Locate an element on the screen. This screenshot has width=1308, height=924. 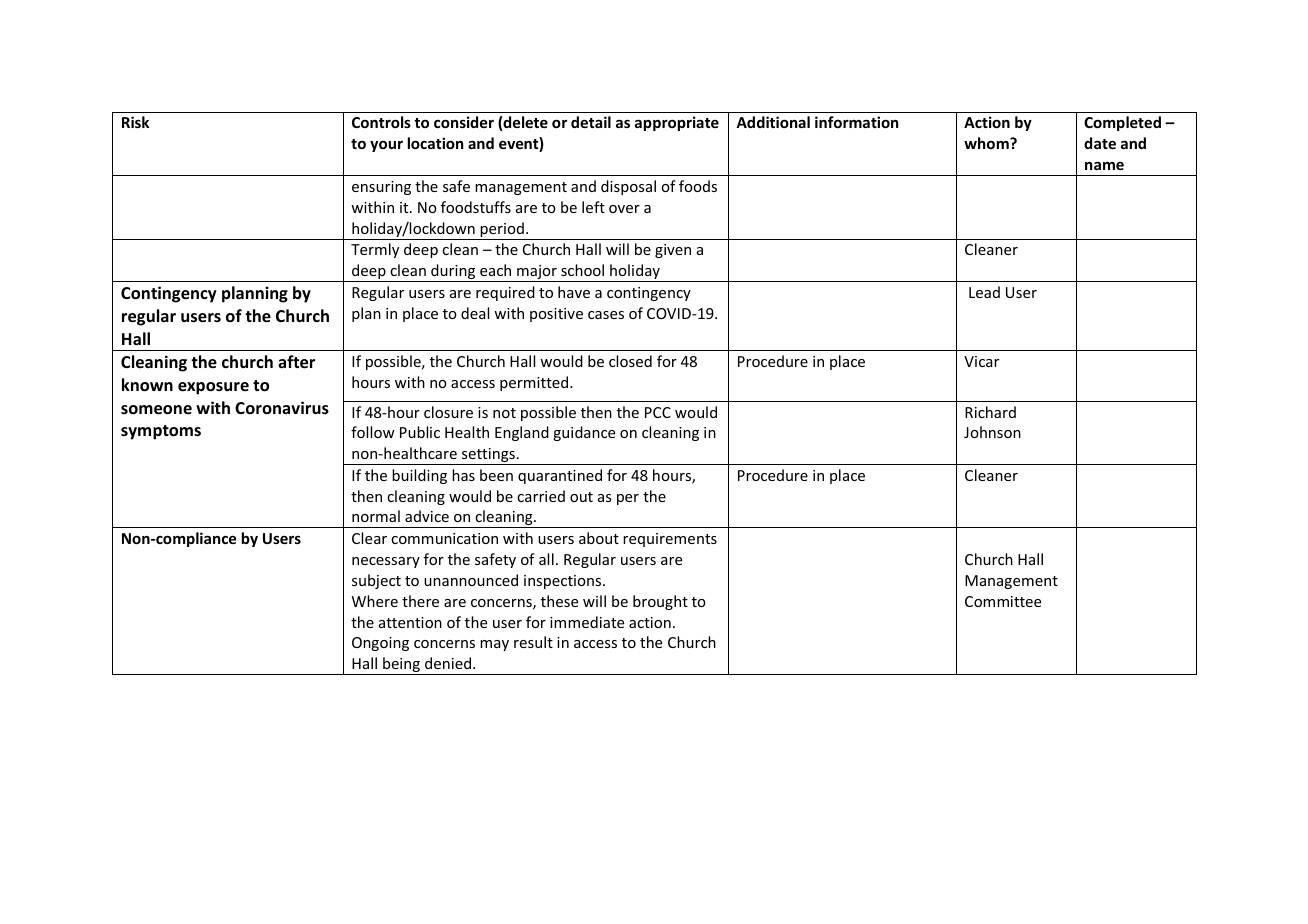
Richard is located at coordinates (990, 412).
